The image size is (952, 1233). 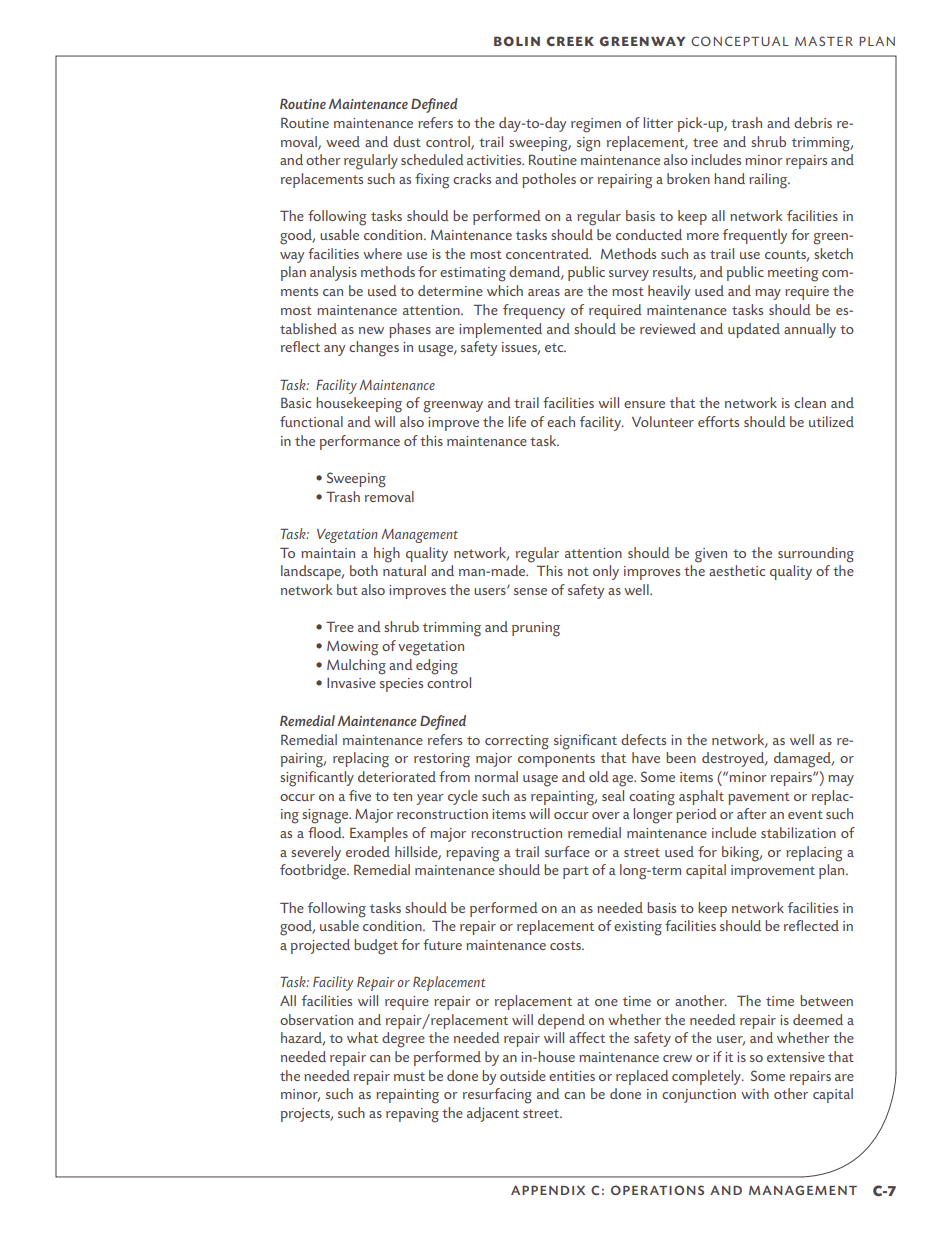 What do you see at coordinates (371, 330) in the image?
I see `new` at bounding box center [371, 330].
